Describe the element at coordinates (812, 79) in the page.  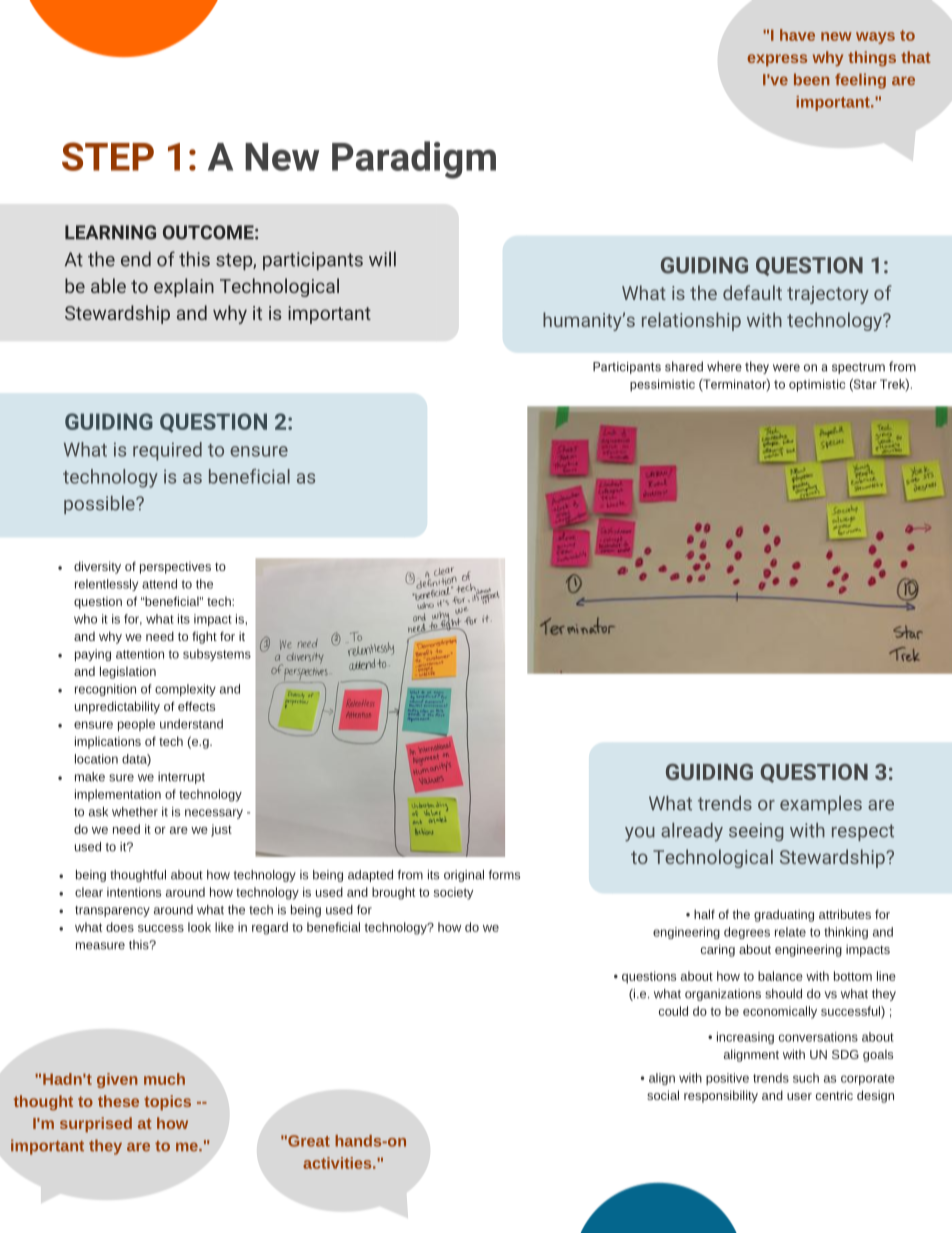
I see `been` at that location.
